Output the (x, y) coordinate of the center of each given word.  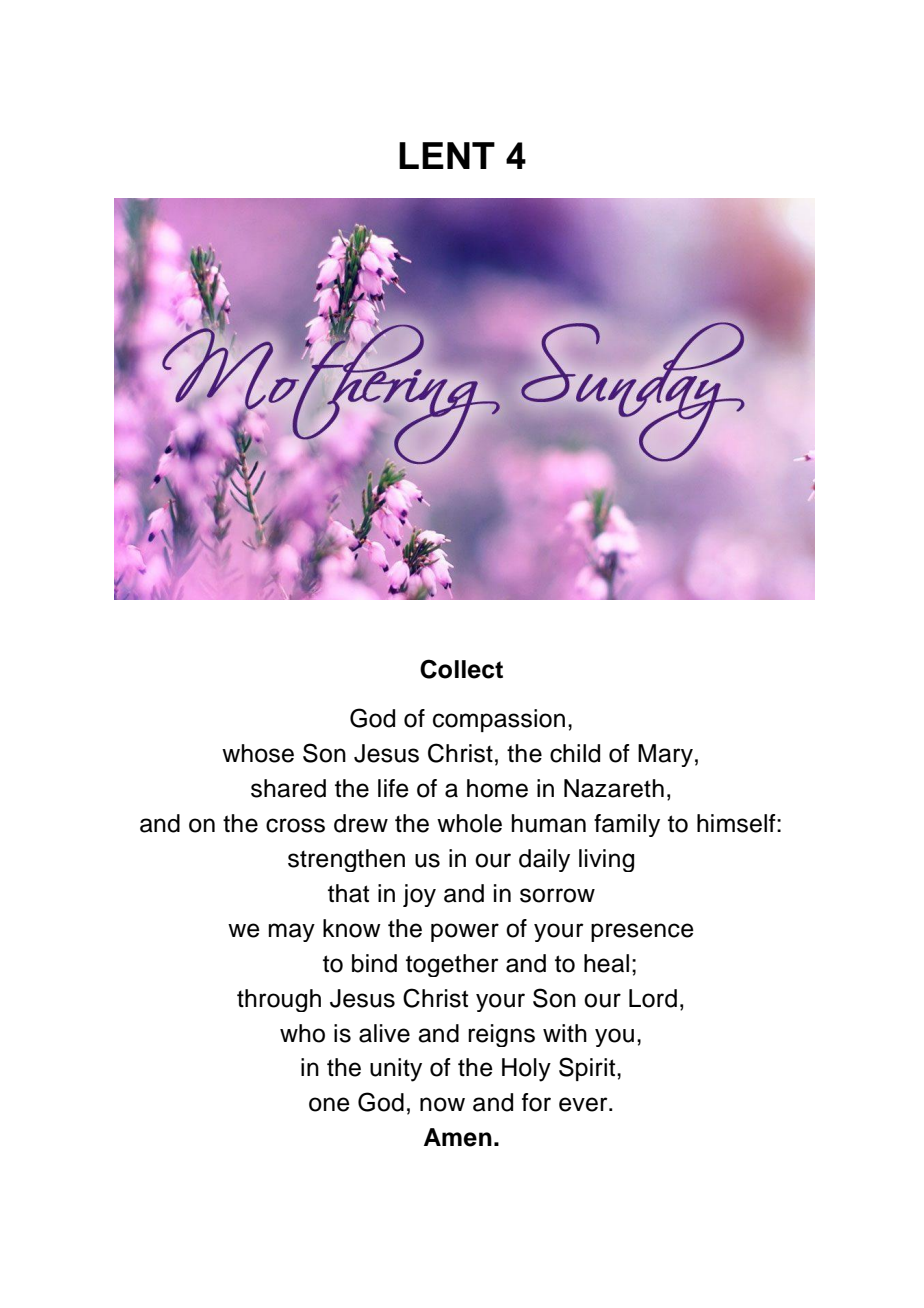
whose (258, 753)
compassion (499, 720)
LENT (447, 155)
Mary (665, 755)
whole (469, 823)
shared (288, 788)
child (575, 753)
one (329, 1104)
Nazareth (614, 788)
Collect (461, 669)
